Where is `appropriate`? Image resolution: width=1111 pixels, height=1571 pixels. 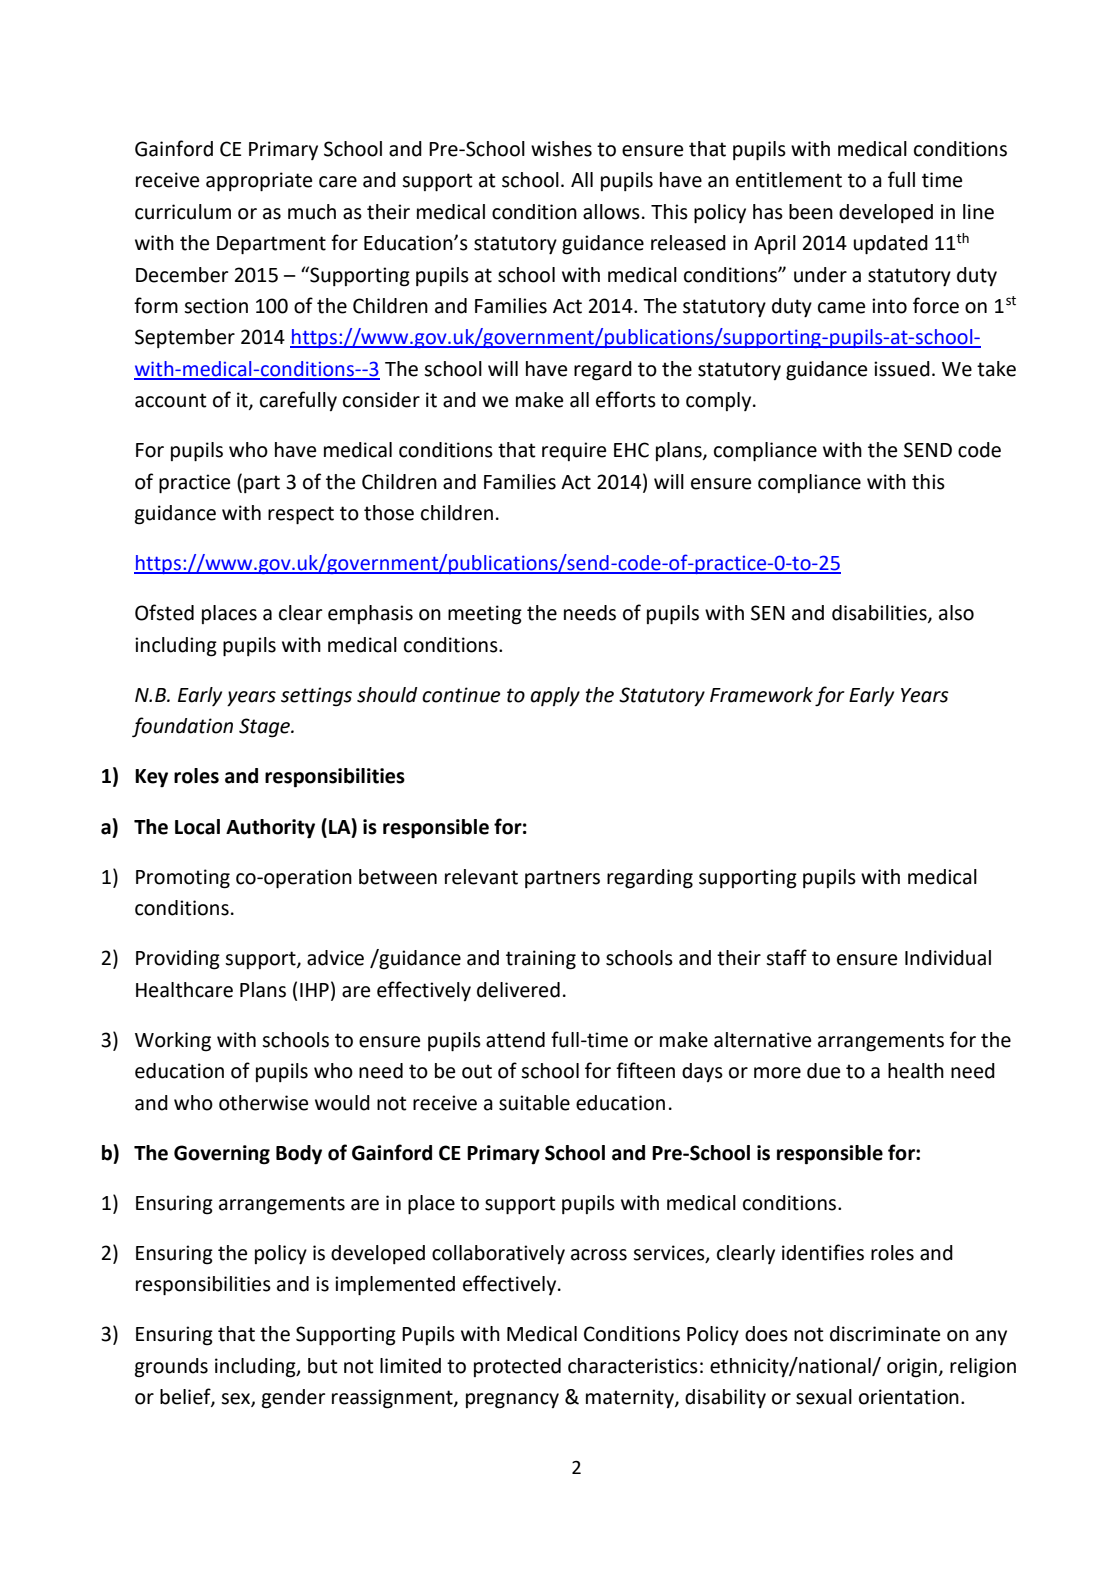 appropriate is located at coordinates (259, 182).
